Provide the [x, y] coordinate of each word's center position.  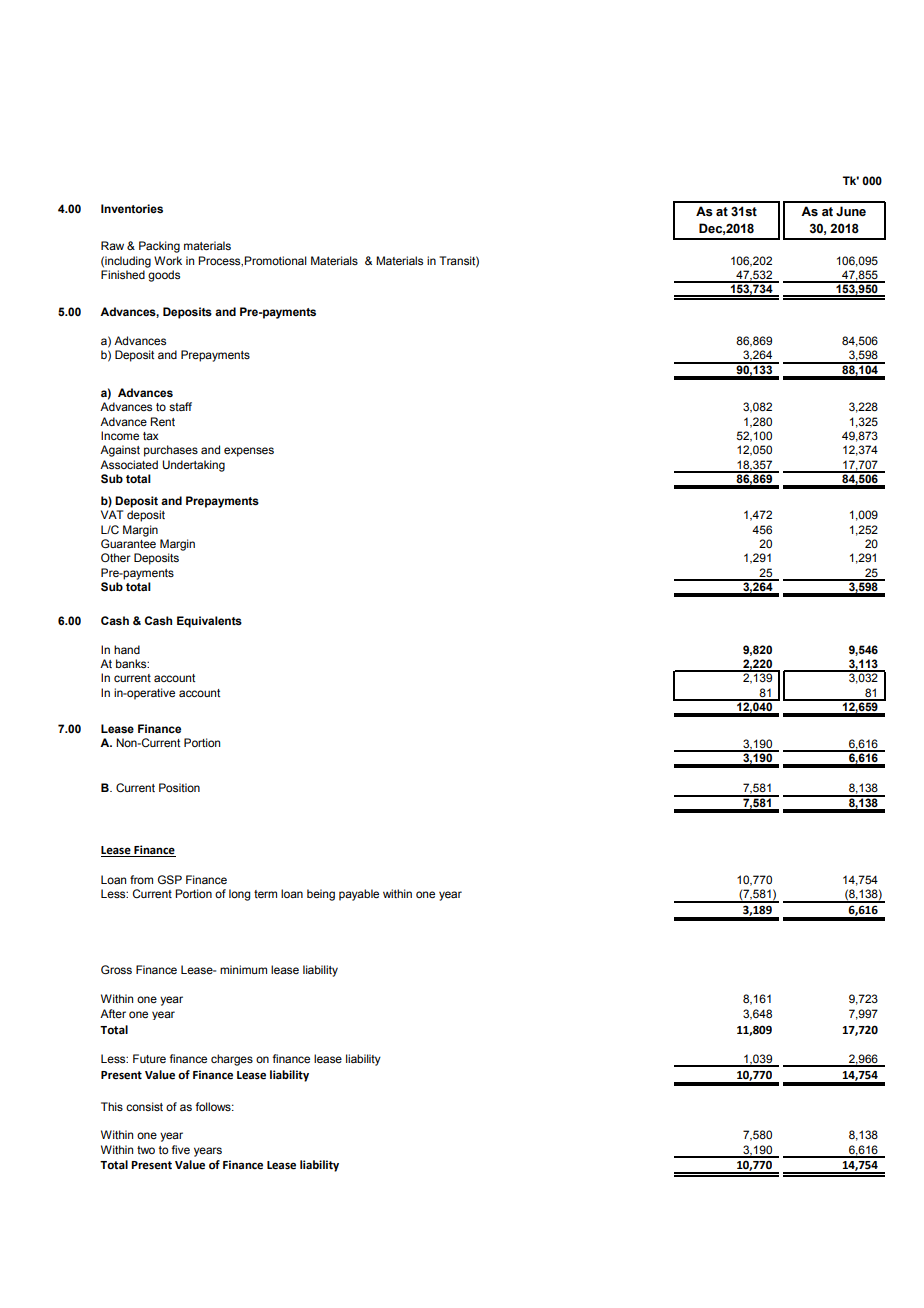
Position [179, 787]
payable [359, 895]
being [321, 895]
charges [232, 1060]
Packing [159, 247]
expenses [249, 452]
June [851, 211]
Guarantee [128, 543]
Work [168, 260]
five [180, 1149]
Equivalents [209, 622]
